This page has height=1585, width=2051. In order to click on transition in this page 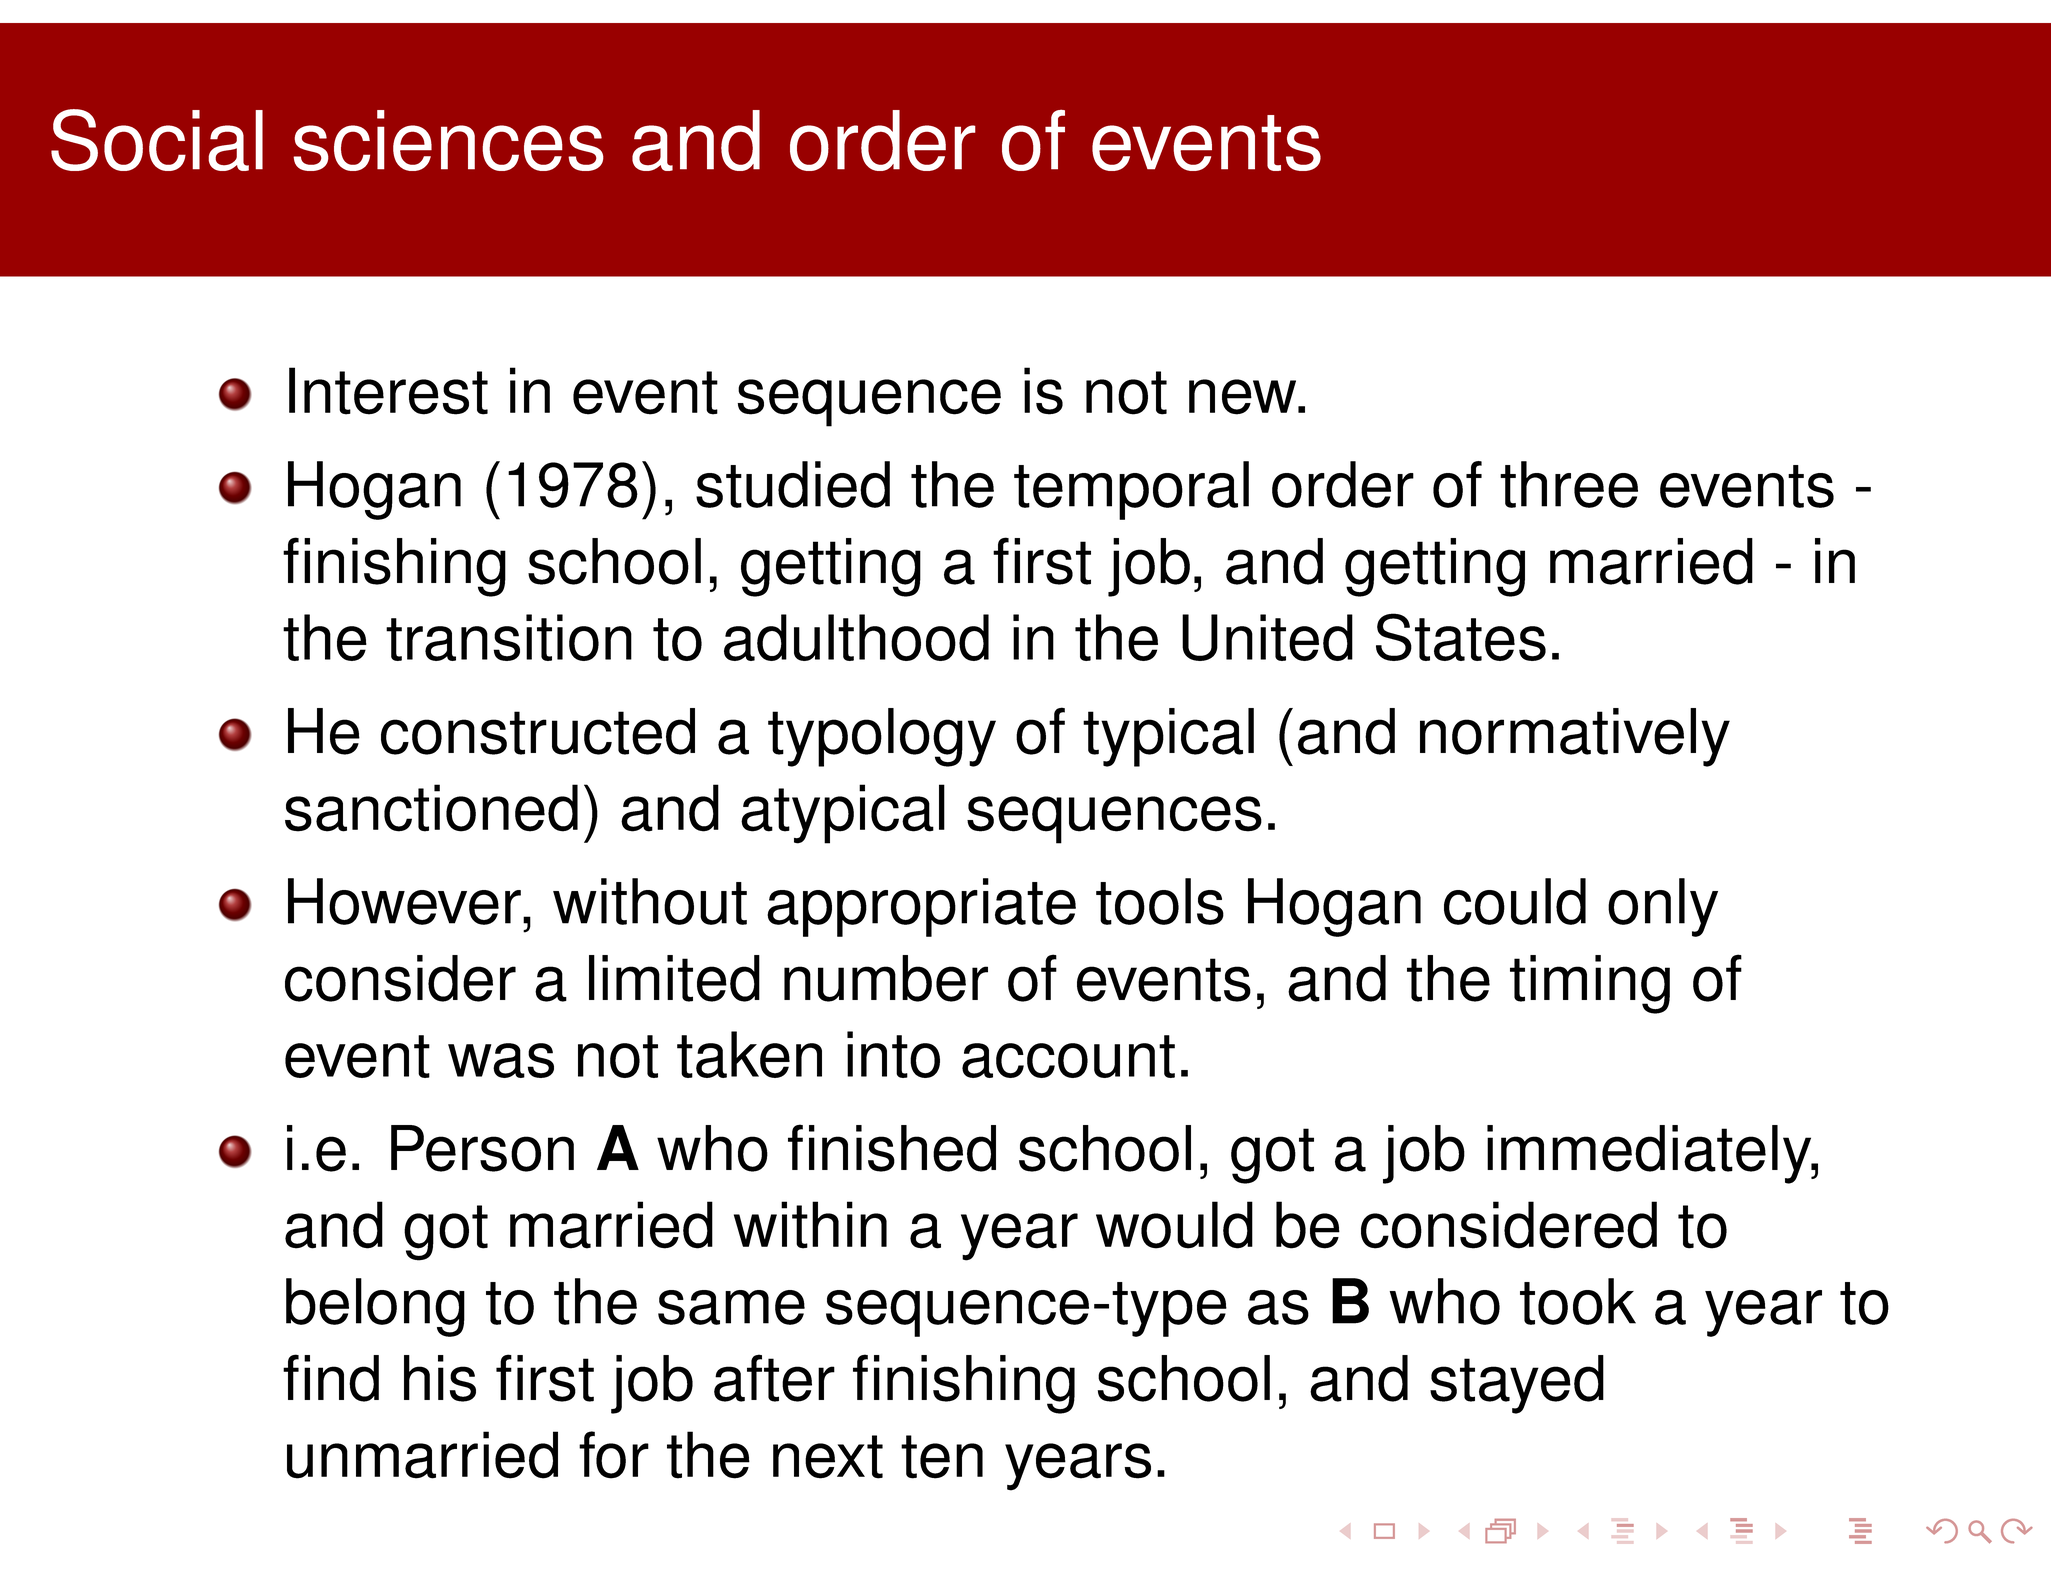, I will do `click(509, 637)`.
